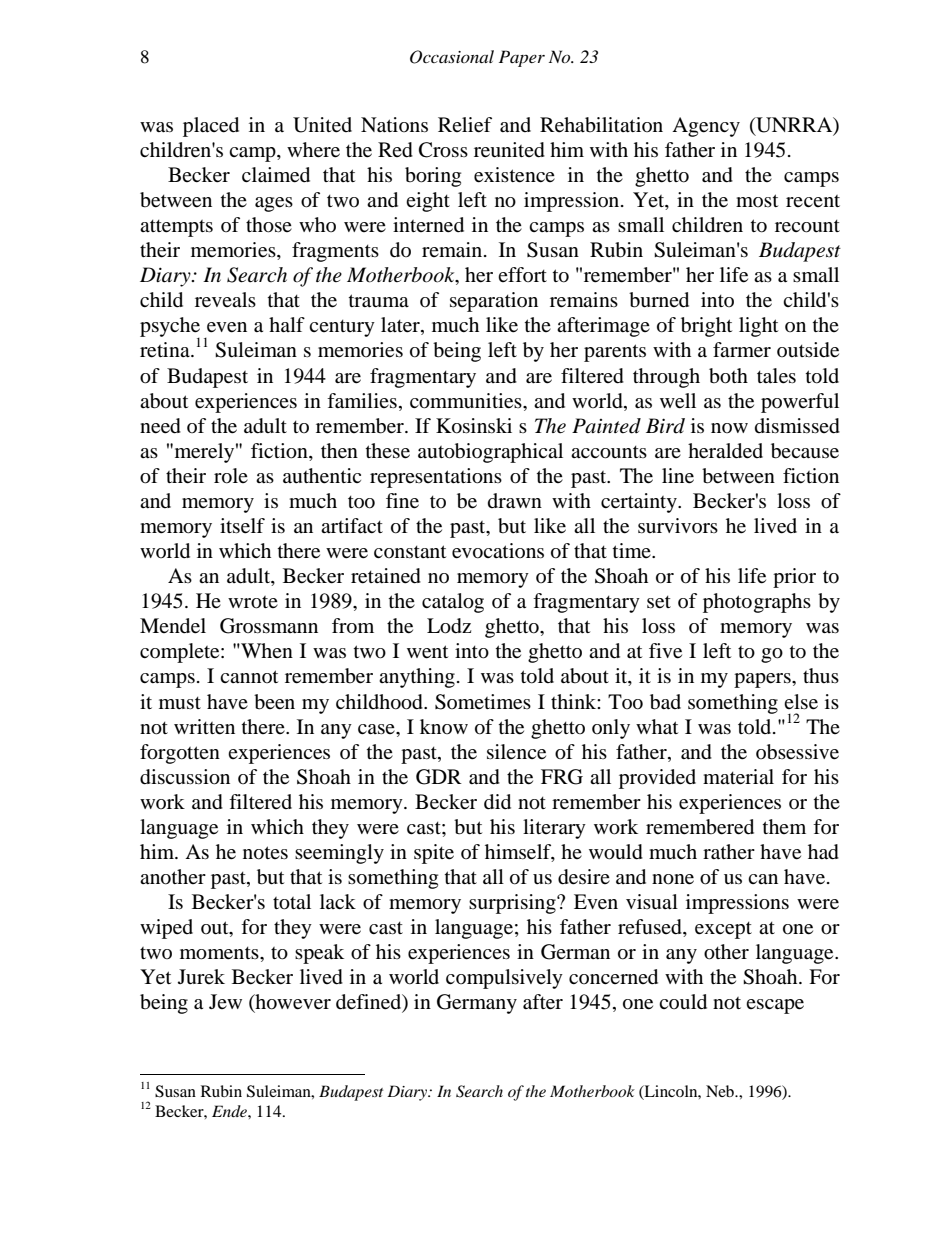 This page has width=952, height=1233. Describe the element at coordinates (498, 551) in the page. I see `evocations` at that location.
